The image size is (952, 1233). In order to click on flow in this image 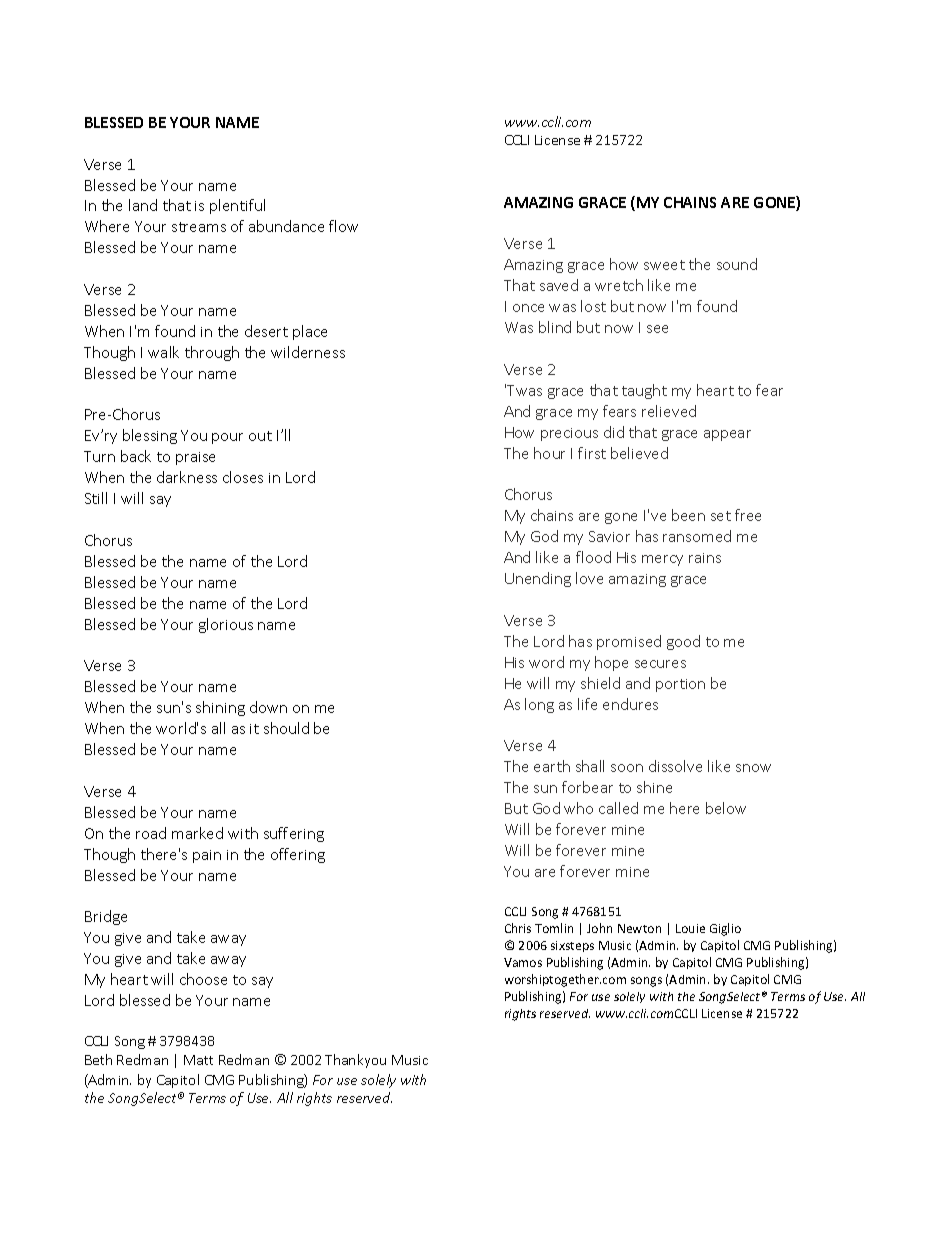, I will do `click(343, 226)`.
